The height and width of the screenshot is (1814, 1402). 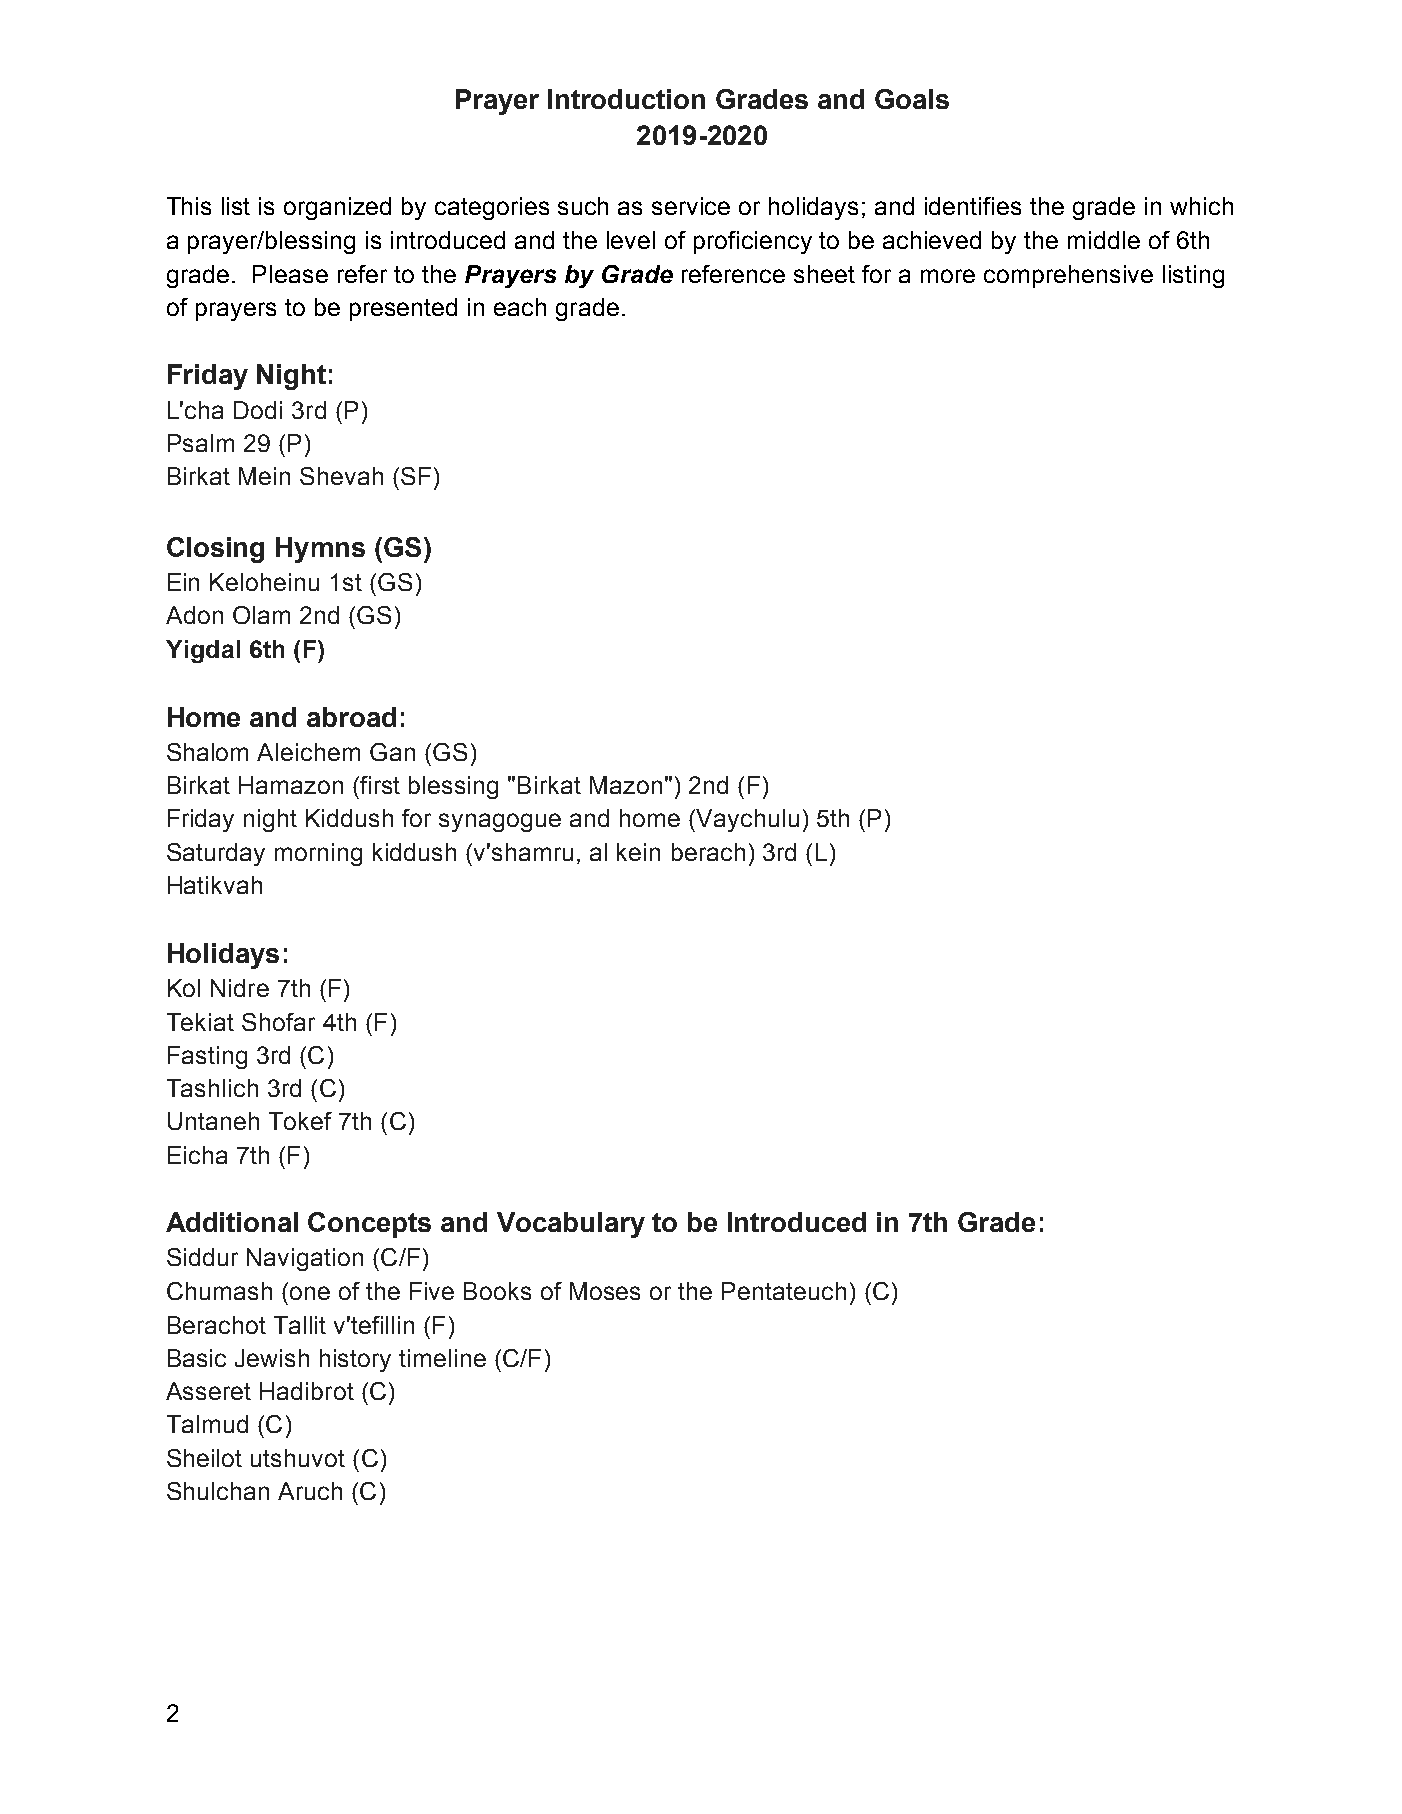 I want to click on Shofar, so click(x=278, y=1022).
